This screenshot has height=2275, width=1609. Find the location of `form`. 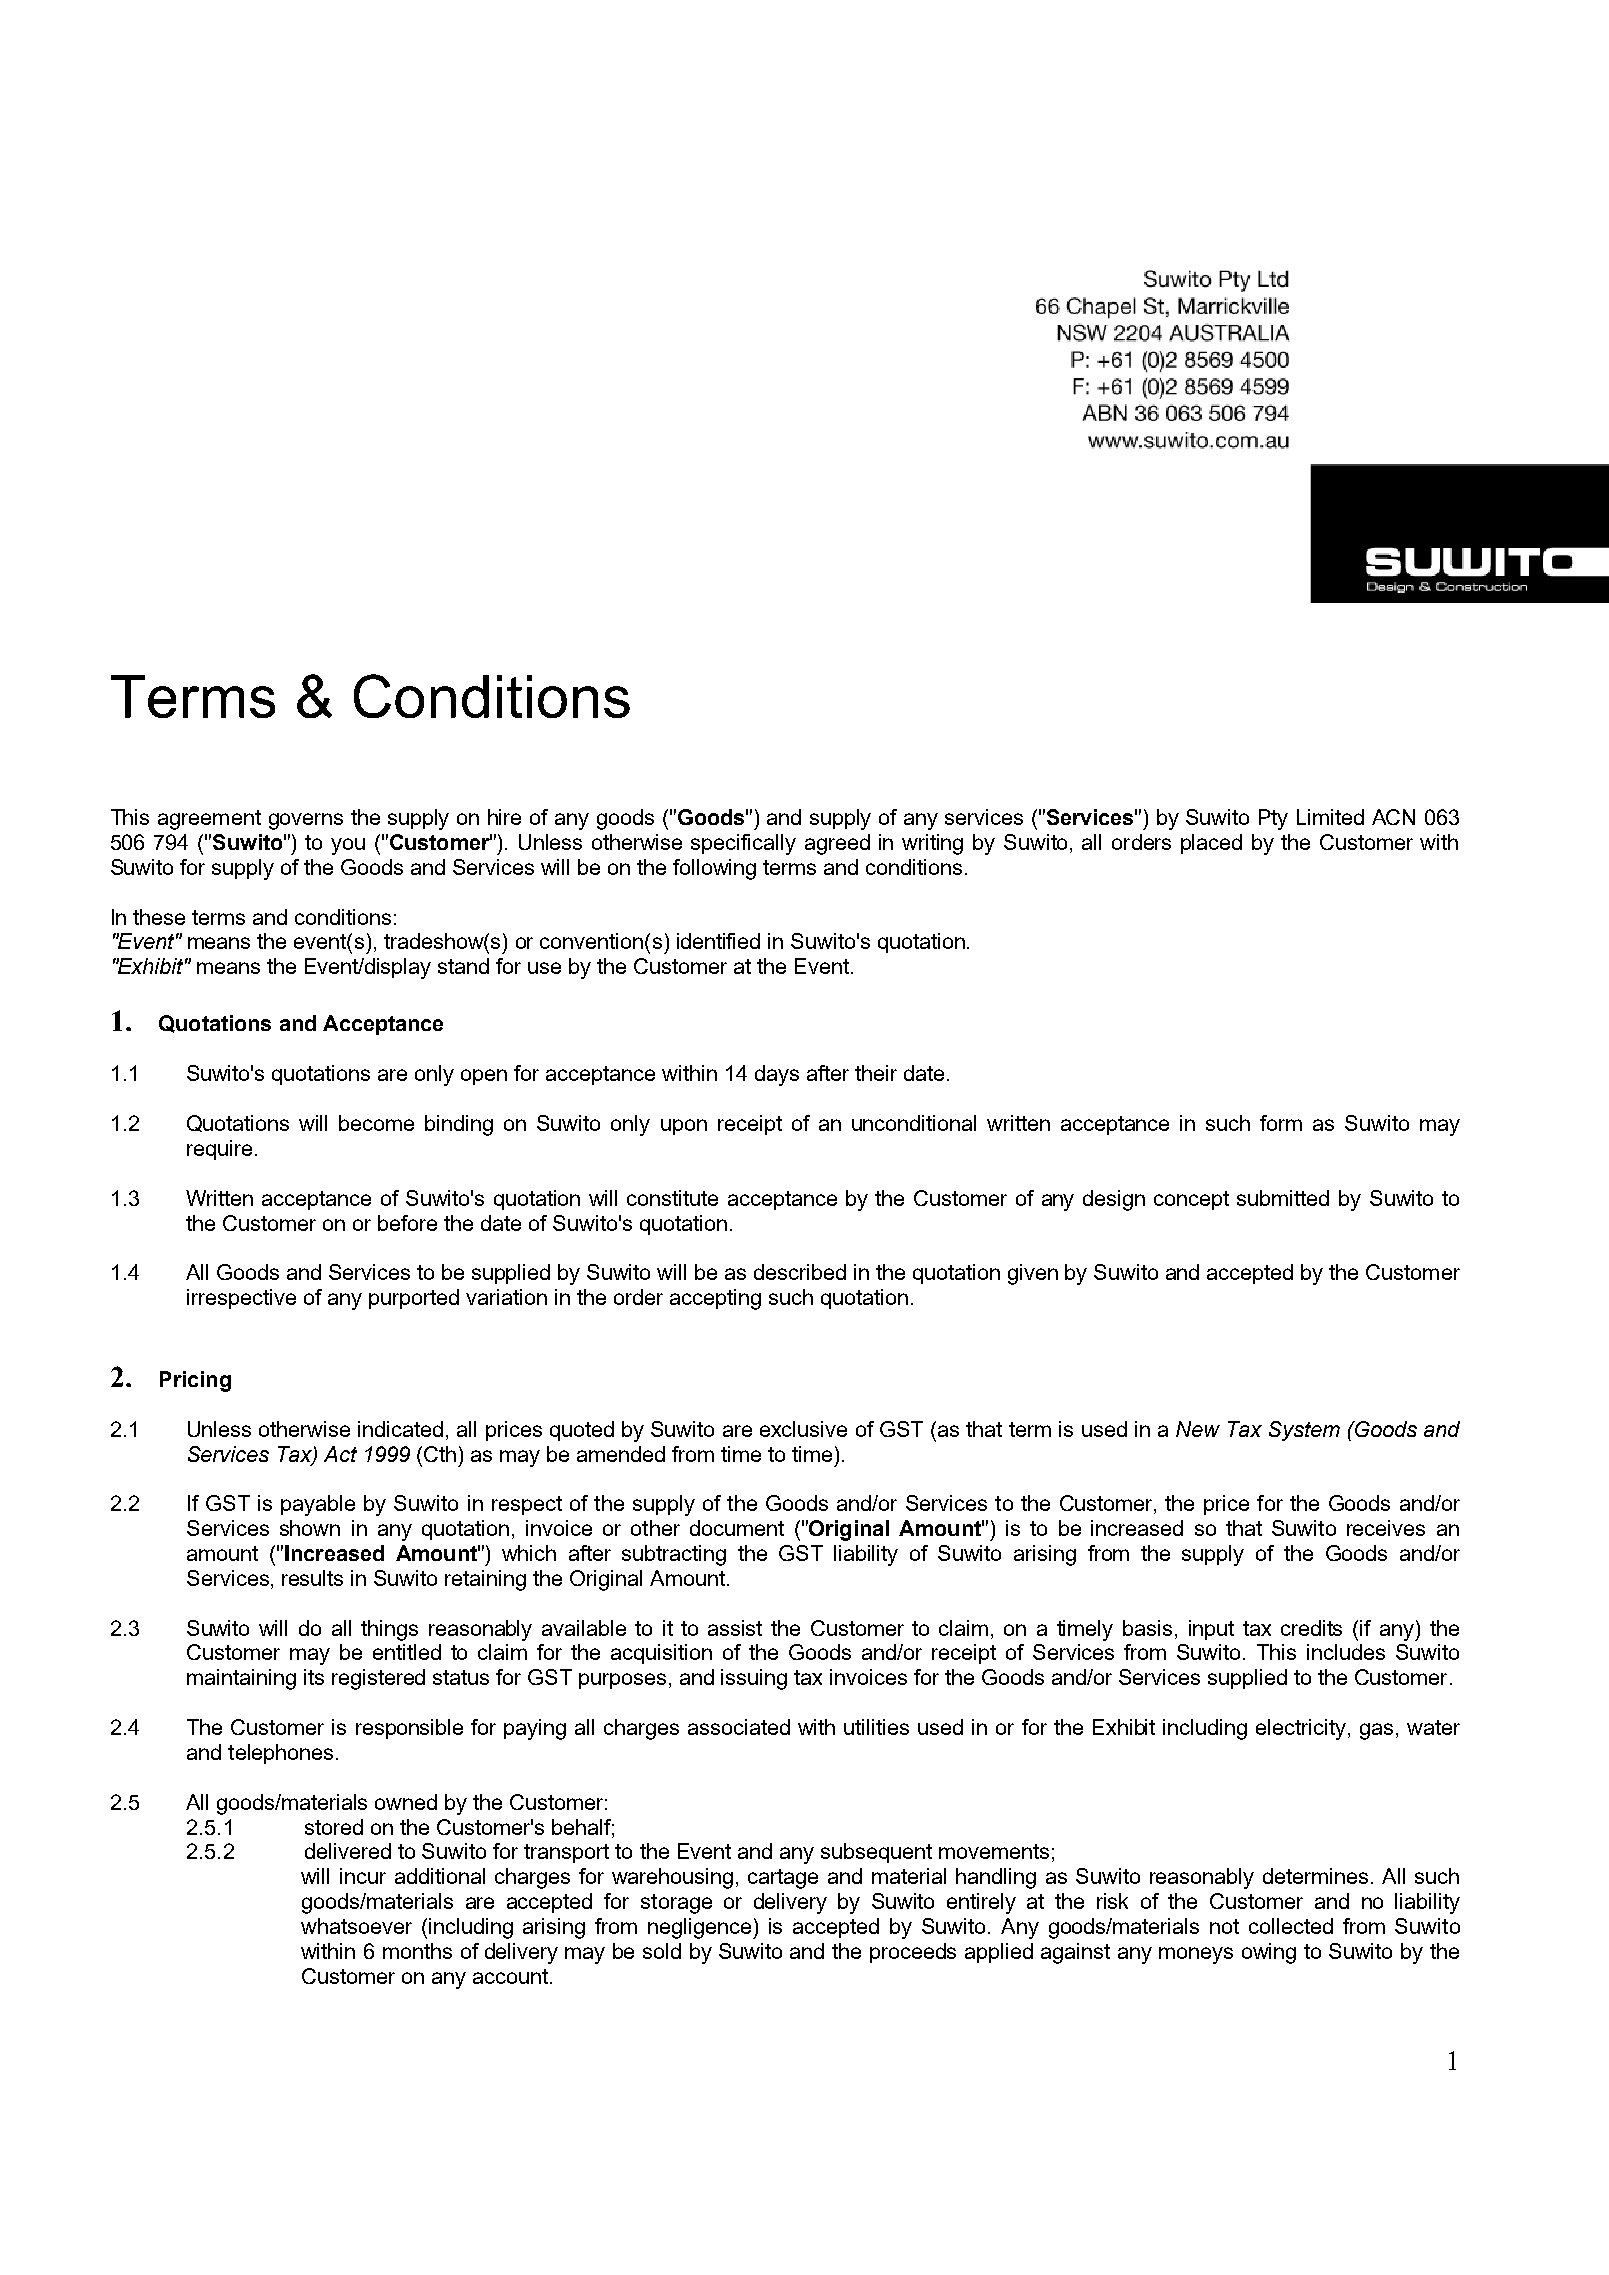

form is located at coordinates (1281, 1123).
